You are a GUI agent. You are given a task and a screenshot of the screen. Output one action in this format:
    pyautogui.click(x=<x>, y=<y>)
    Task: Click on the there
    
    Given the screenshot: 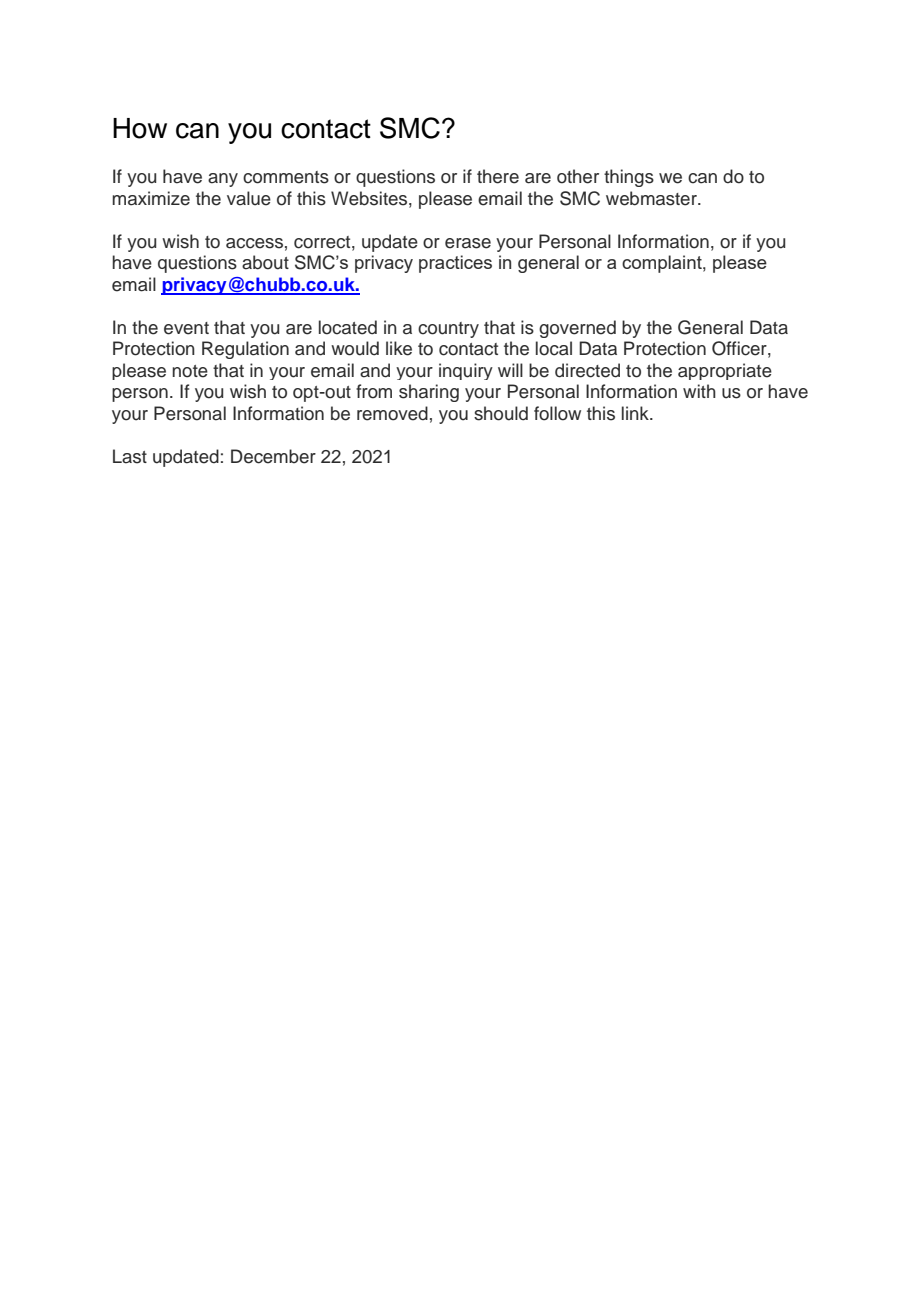 What is the action you would take?
    pyautogui.click(x=498, y=176)
